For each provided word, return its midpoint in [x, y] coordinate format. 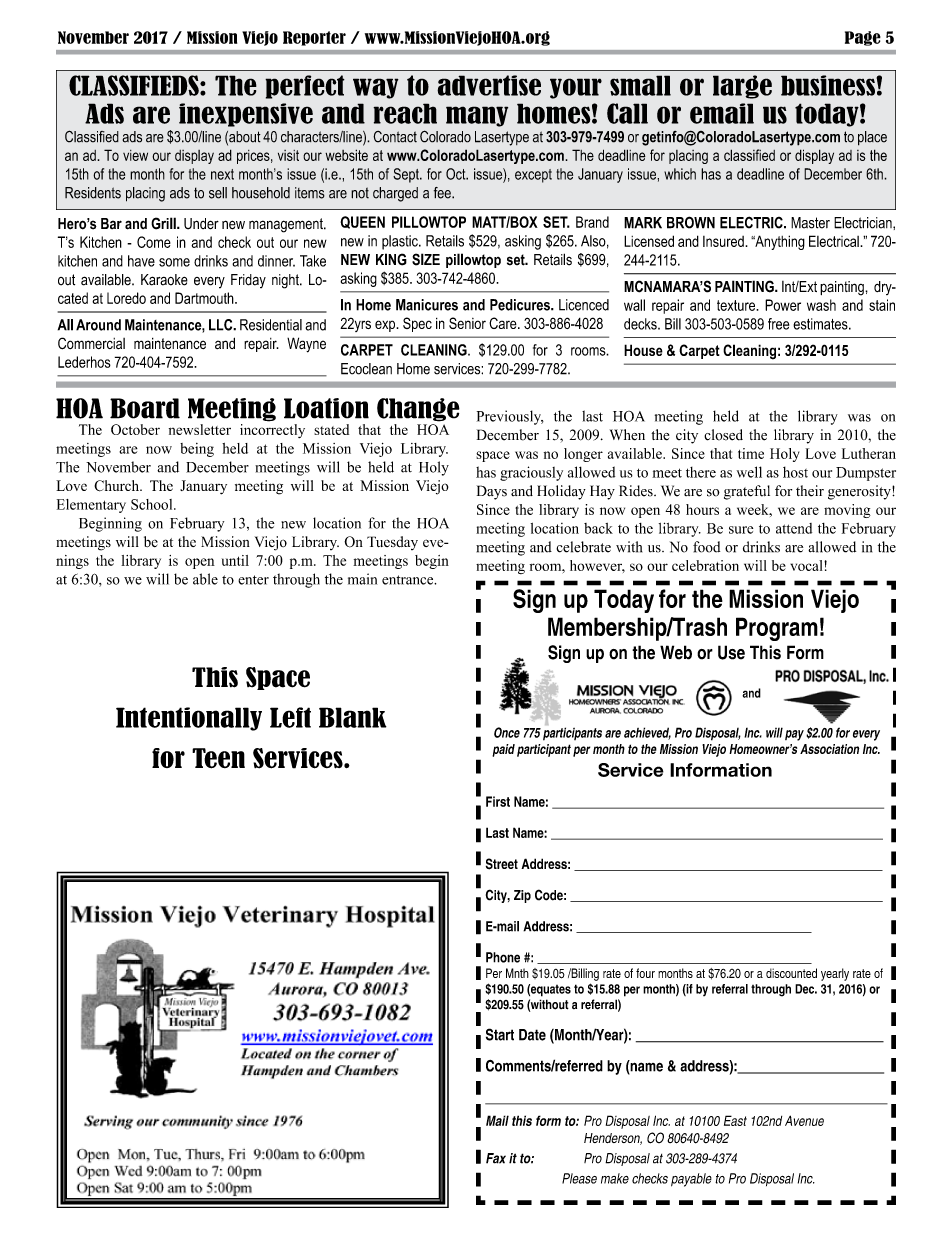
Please [579, 1178]
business [829, 85]
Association [829, 749]
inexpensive [246, 115]
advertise [489, 85]
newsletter [200, 429]
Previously [510, 417]
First [498, 801]
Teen [218, 758]
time [751, 453]
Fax [496, 1158]
